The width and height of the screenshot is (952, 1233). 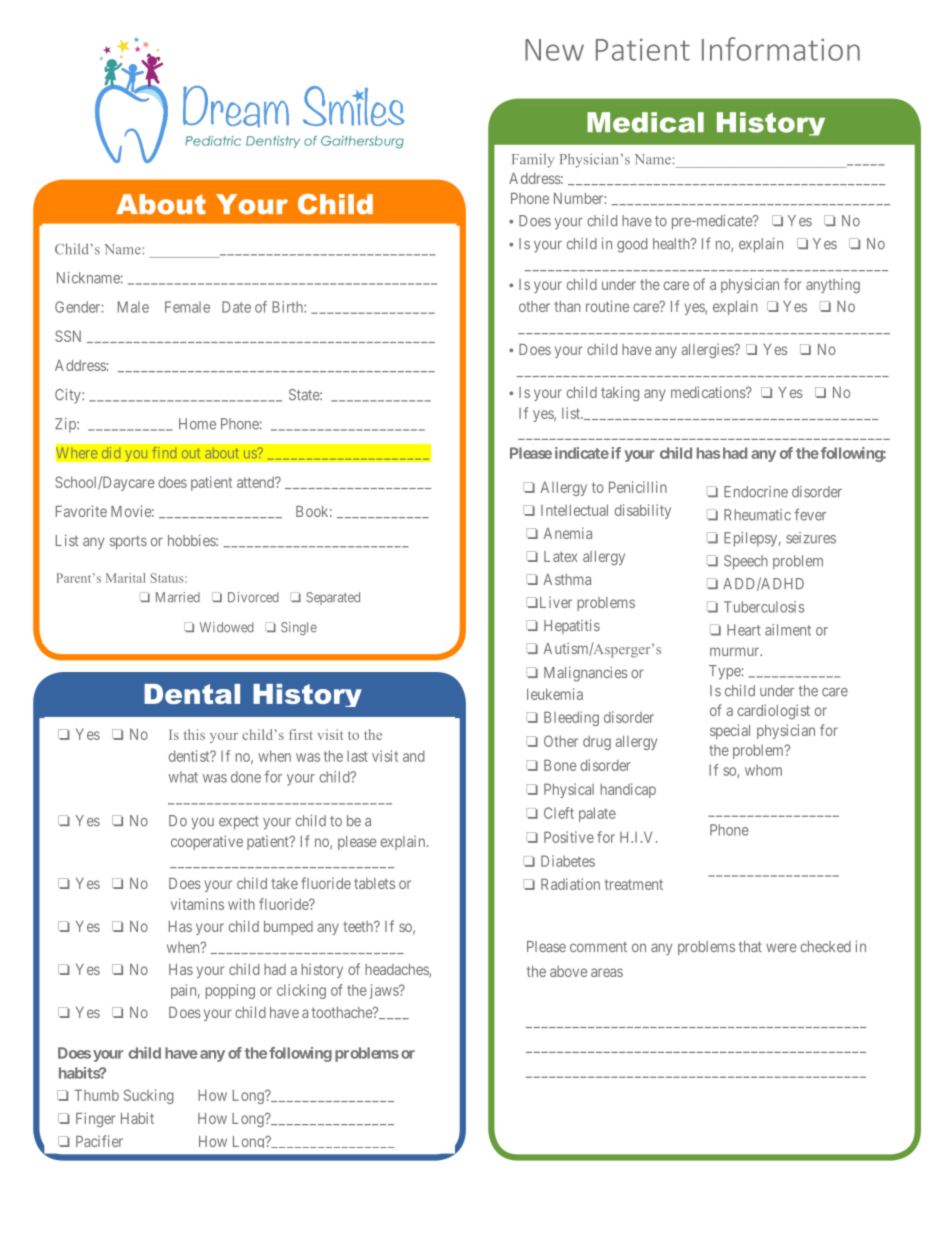 What do you see at coordinates (764, 607) in the screenshot?
I see `Tuberculosis` at bounding box center [764, 607].
